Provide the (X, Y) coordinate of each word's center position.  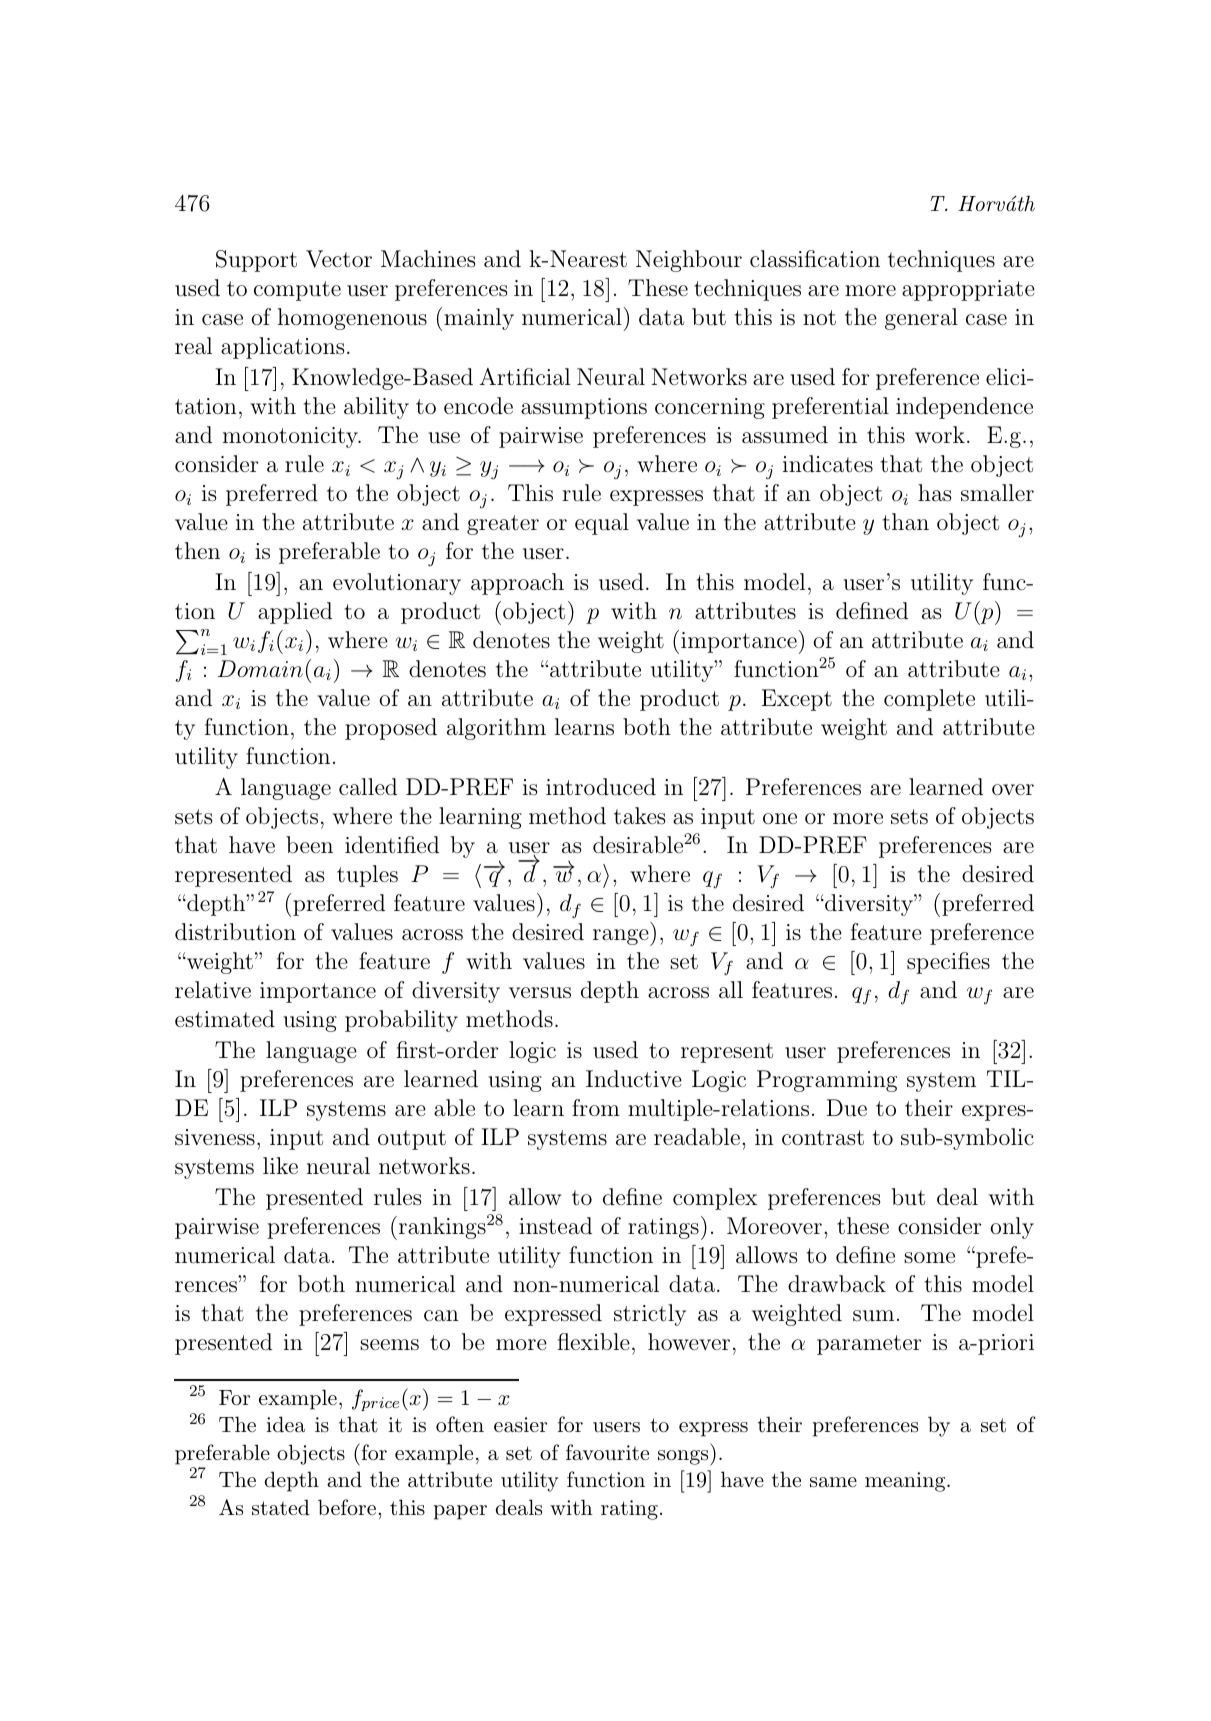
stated (281, 1507)
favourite (607, 1452)
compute (297, 291)
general (921, 319)
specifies (948, 963)
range (622, 937)
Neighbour (689, 261)
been (309, 844)
